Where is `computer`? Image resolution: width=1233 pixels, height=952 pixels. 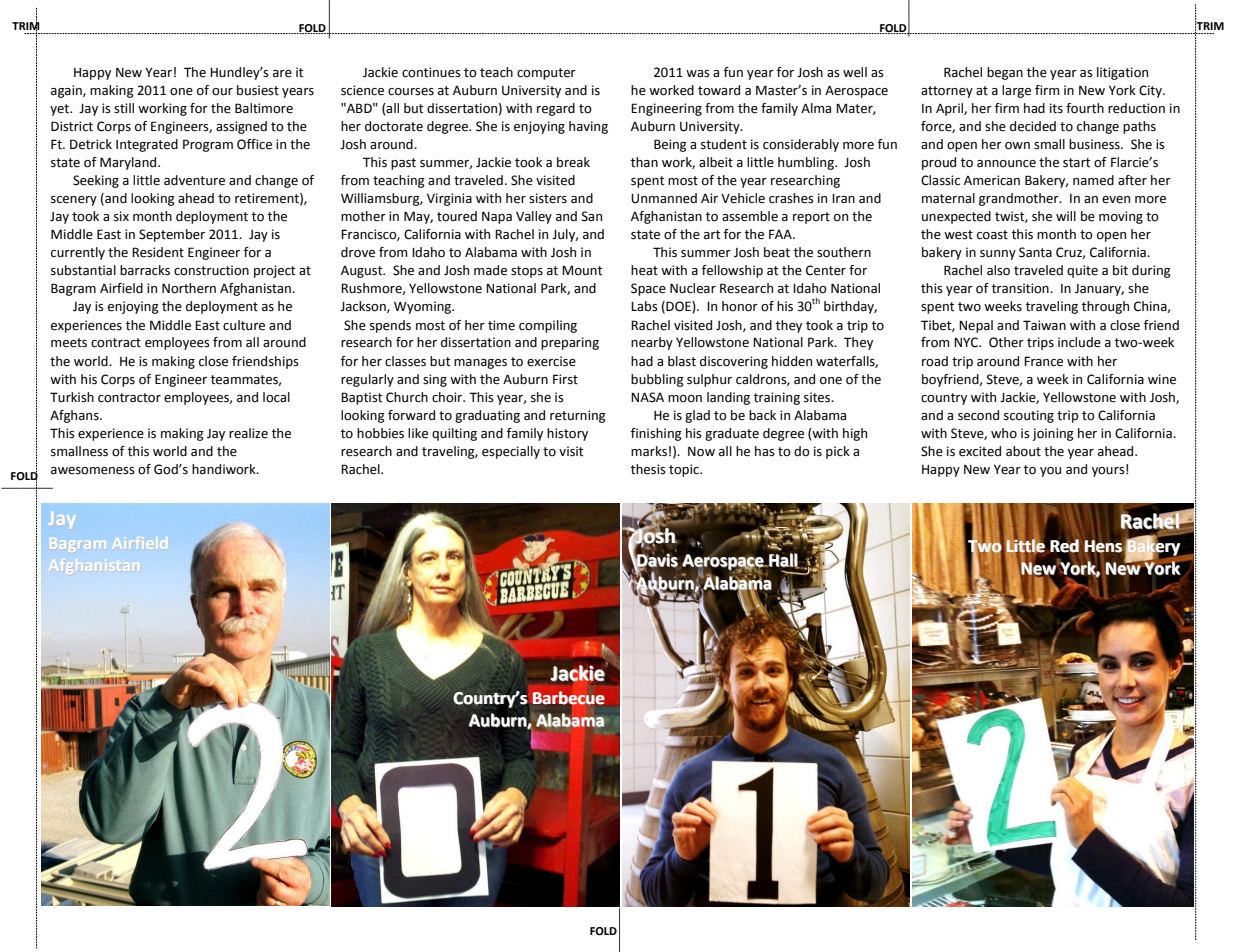 computer is located at coordinates (546, 74).
